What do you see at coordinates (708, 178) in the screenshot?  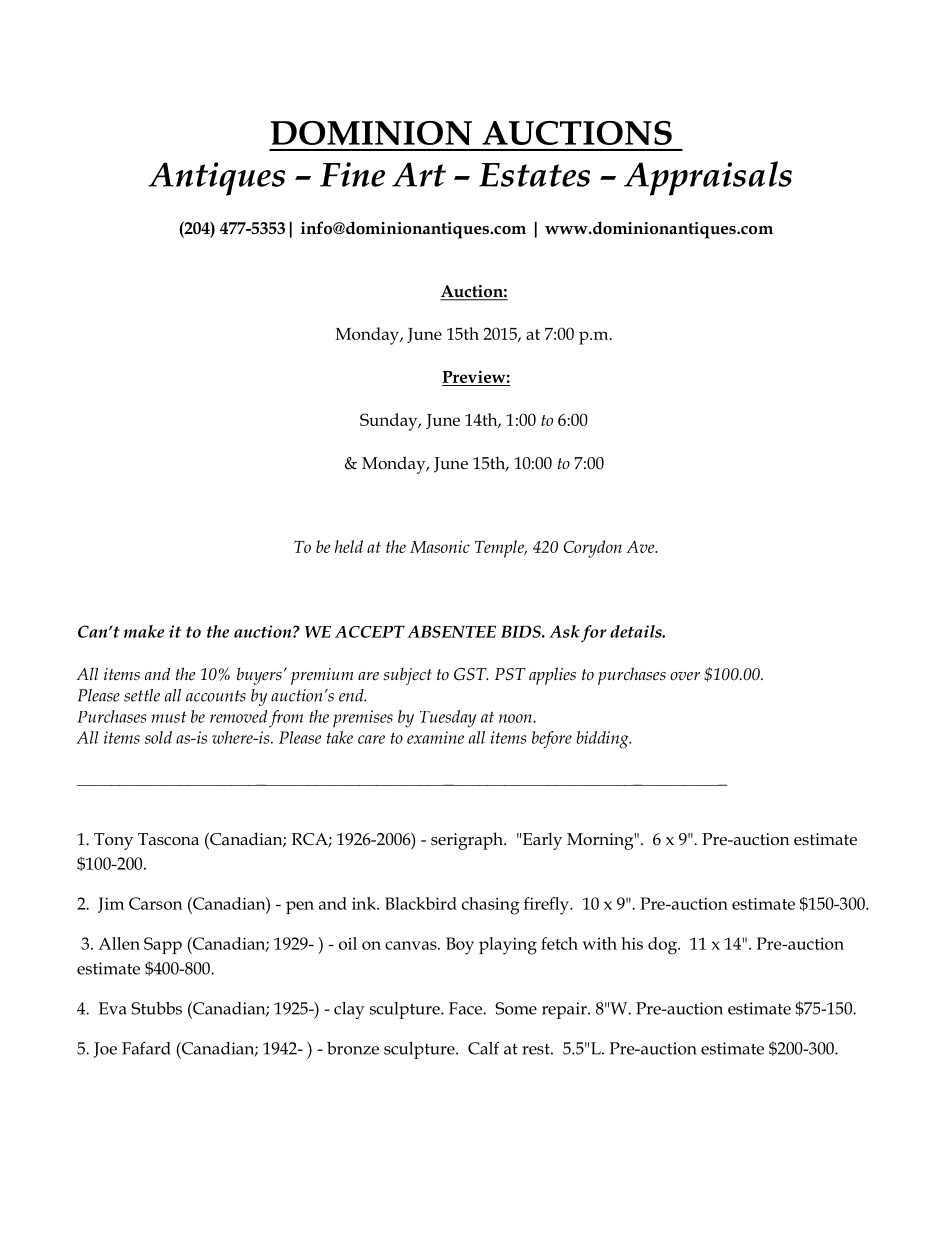 I see `Appraisals` at bounding box center [708, 178].
